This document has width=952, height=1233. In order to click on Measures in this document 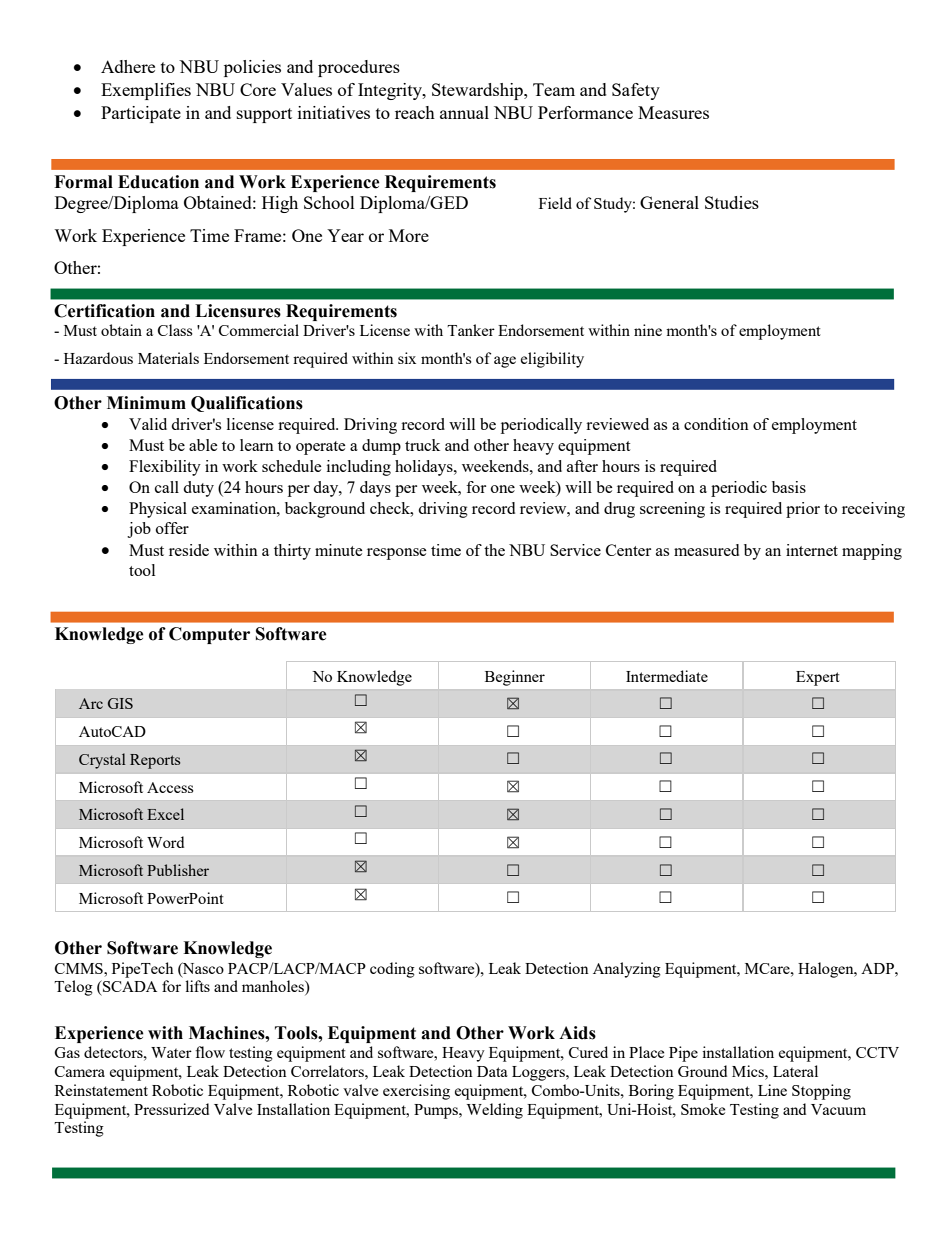, I will do `click(673, 112)`.
